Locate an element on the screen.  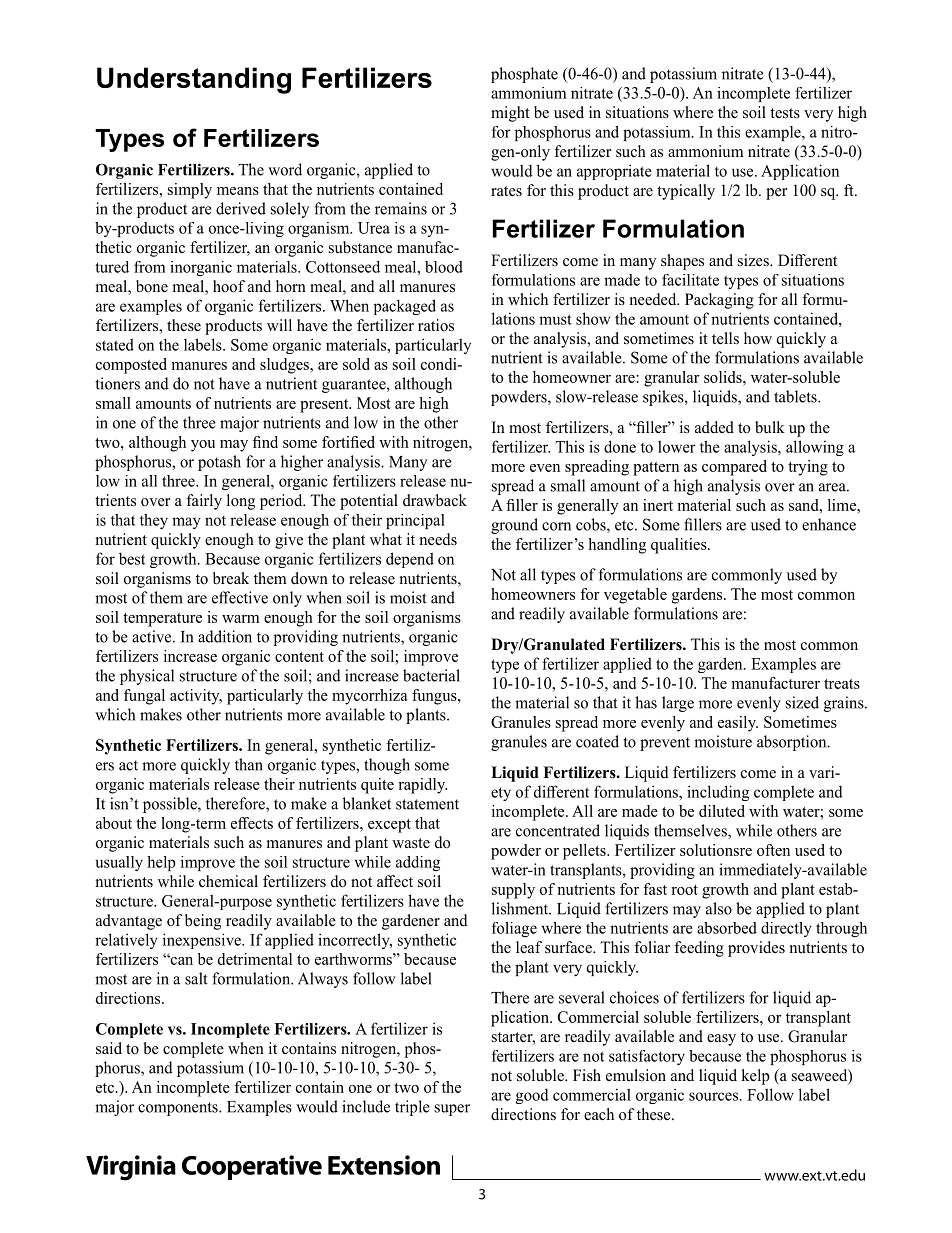
Understanding is located at coordinates (194, 80).
